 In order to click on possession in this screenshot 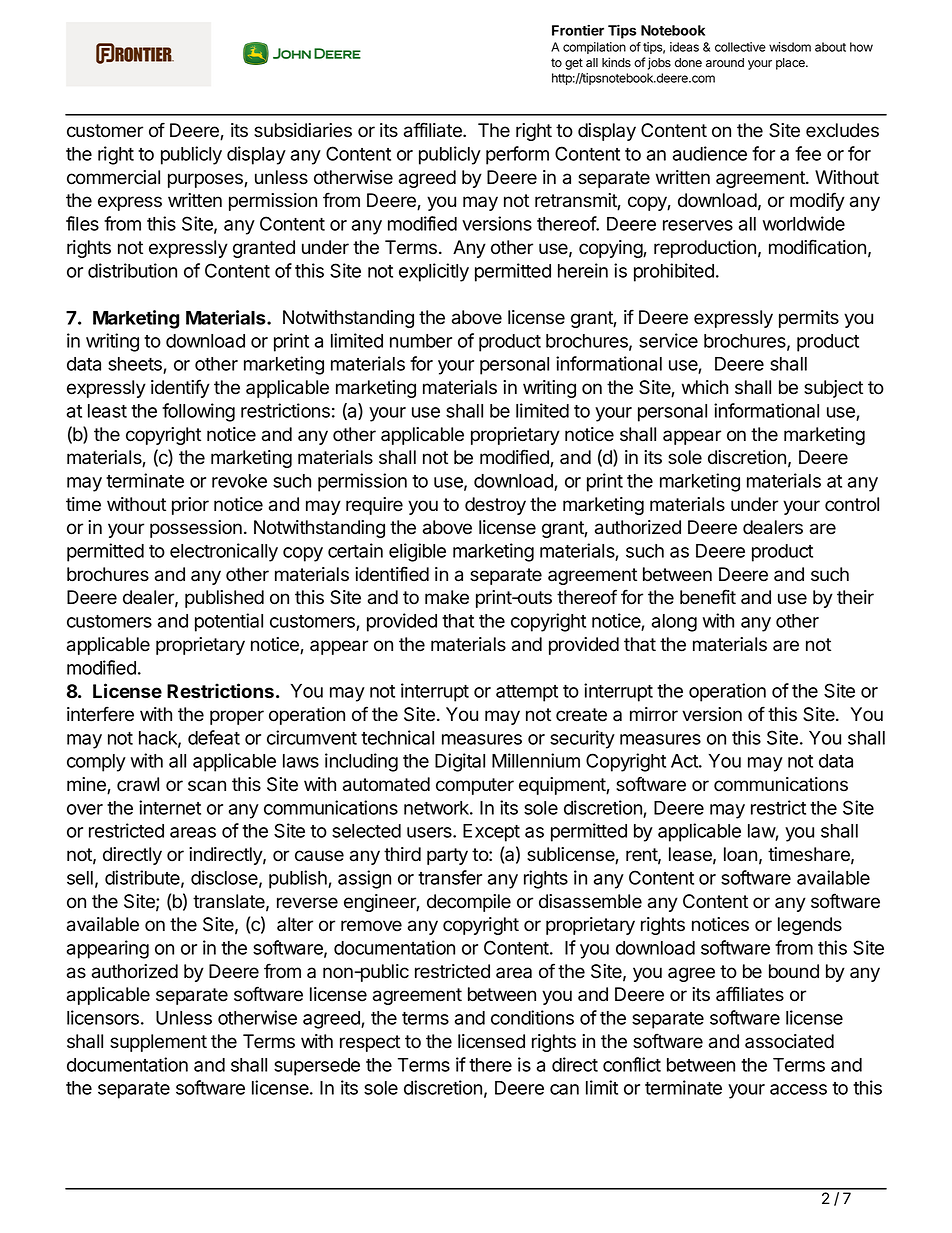, I will do `click(196, 529)`.
